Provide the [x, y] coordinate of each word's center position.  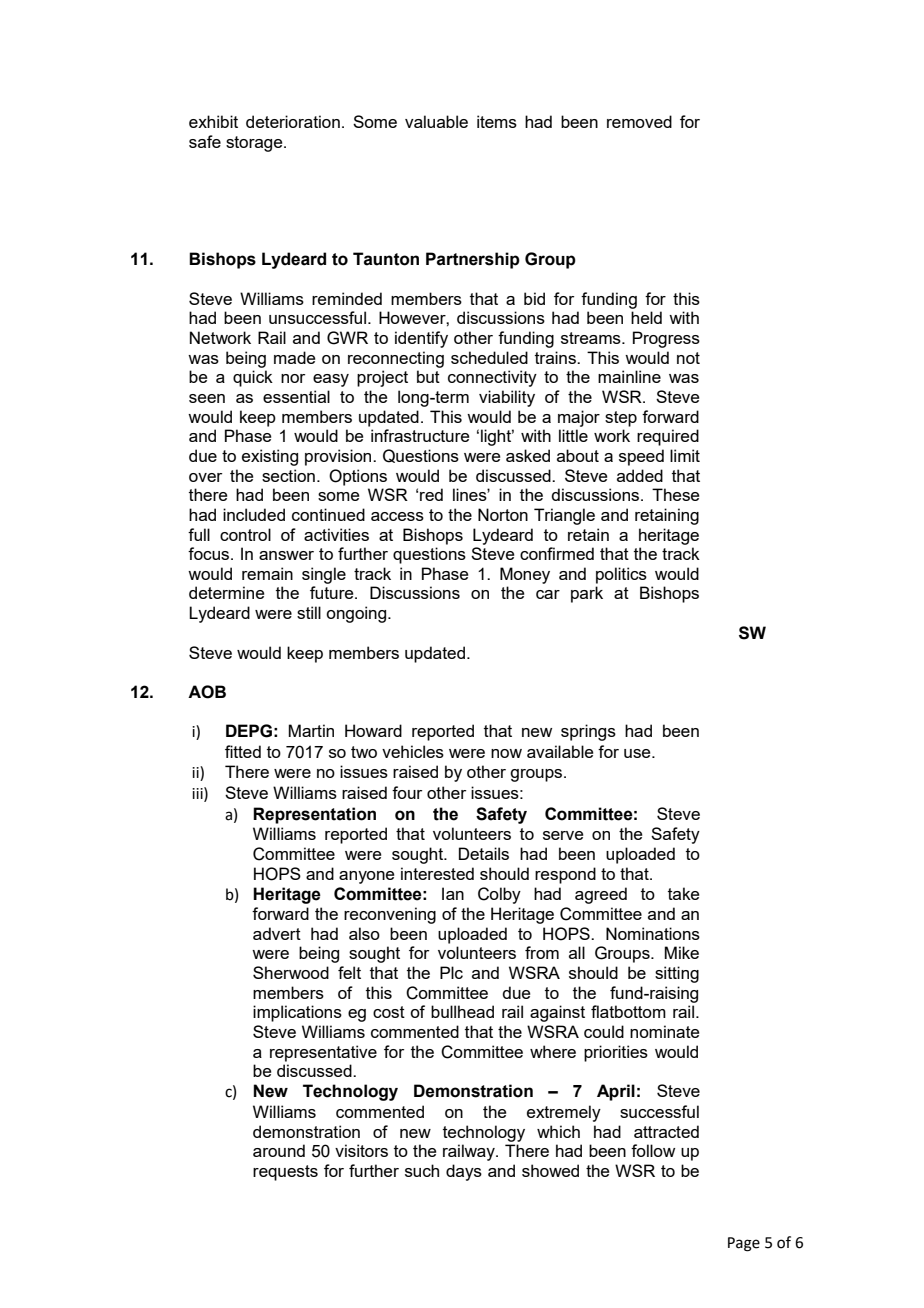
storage [255, 144]
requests [285, 1173]
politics [621, 575]
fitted [243, 751]
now [506, 753]
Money [525, 575]
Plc [451, 972]
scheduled [489, 357]
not [688, 358]
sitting [677, 974]
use [638, 753]
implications [297, 1013]
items [497, 121]
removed [639, 121]
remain [267, 573]
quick [253, 378]
